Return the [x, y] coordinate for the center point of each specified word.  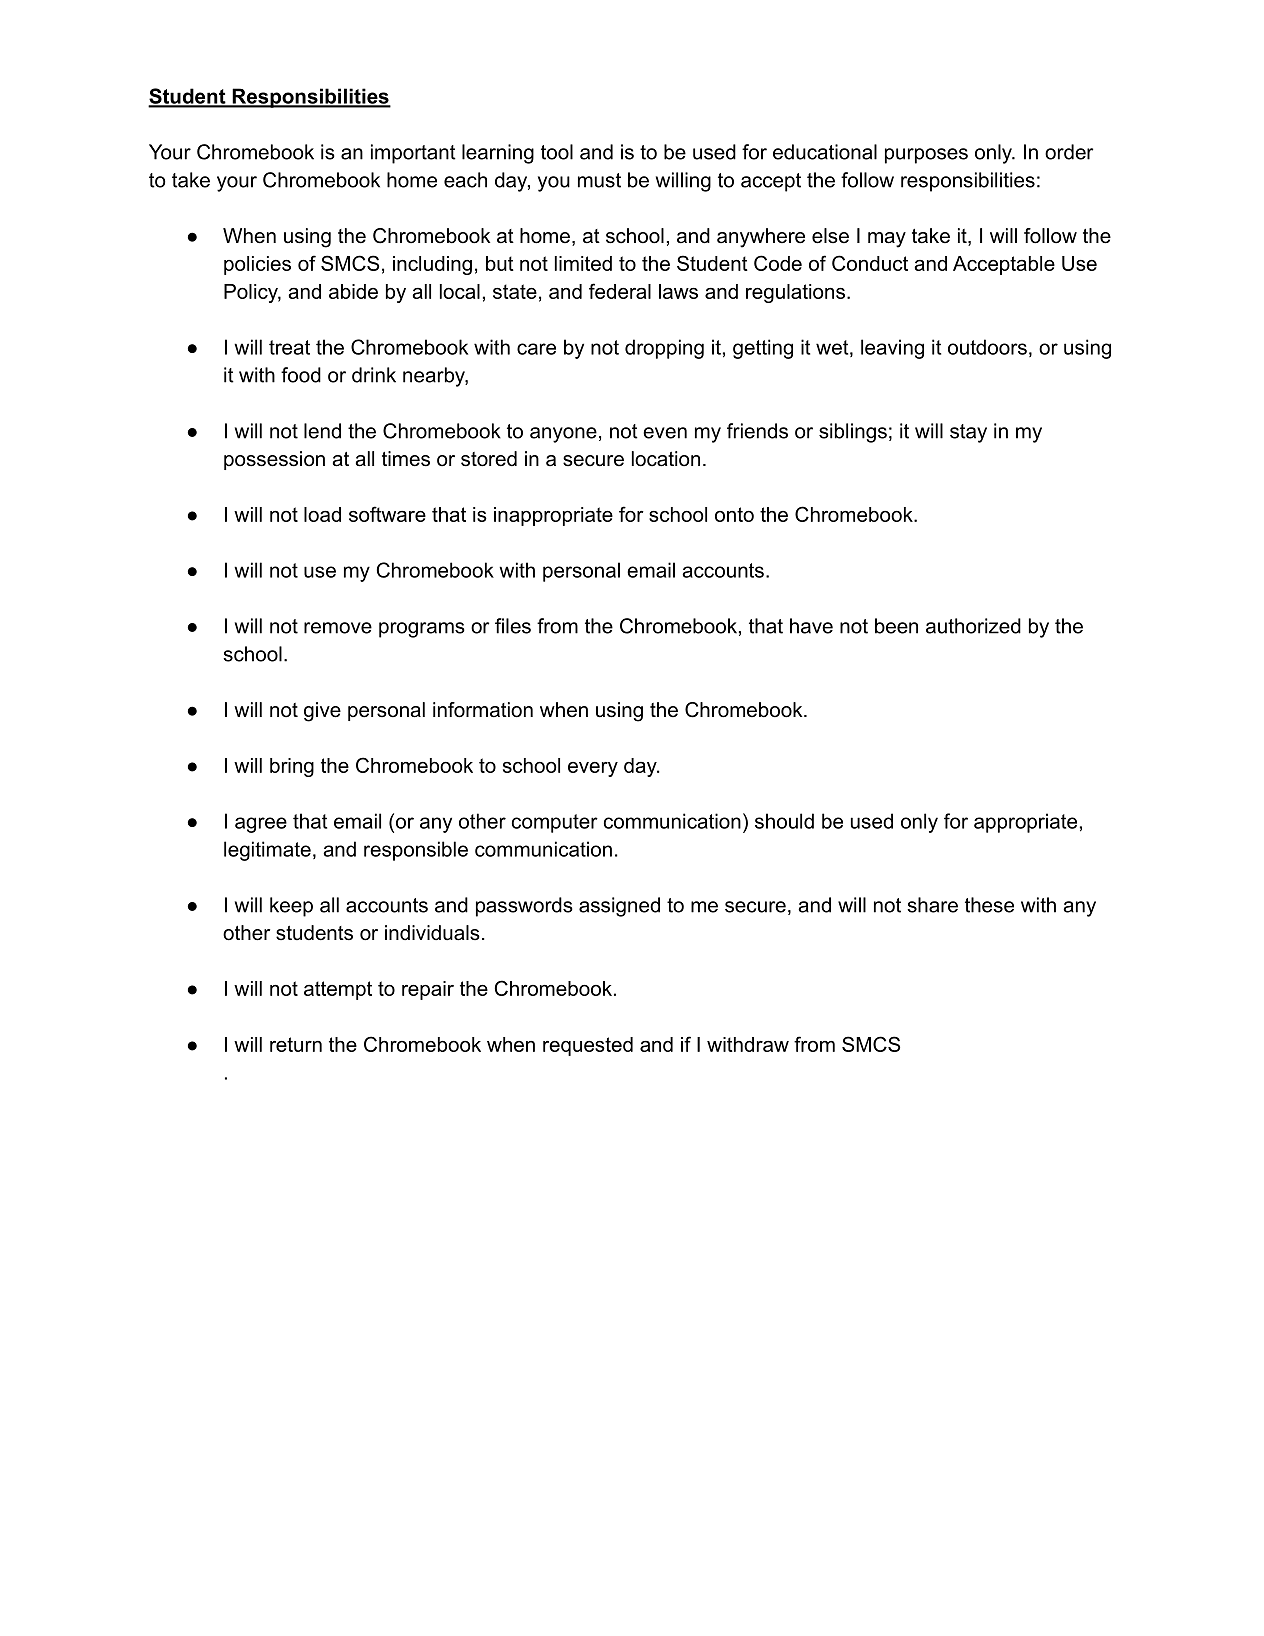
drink [374, 375]
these [989, 905]
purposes [926, 156]
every [593, 769]
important [413, 154]
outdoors [987, 347]
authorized [973, 626]
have [811, 626]
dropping [664, 349]
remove [338, 628]
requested [588, 1046]
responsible [416, 851]
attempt [338, 990]
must [599, 180]
